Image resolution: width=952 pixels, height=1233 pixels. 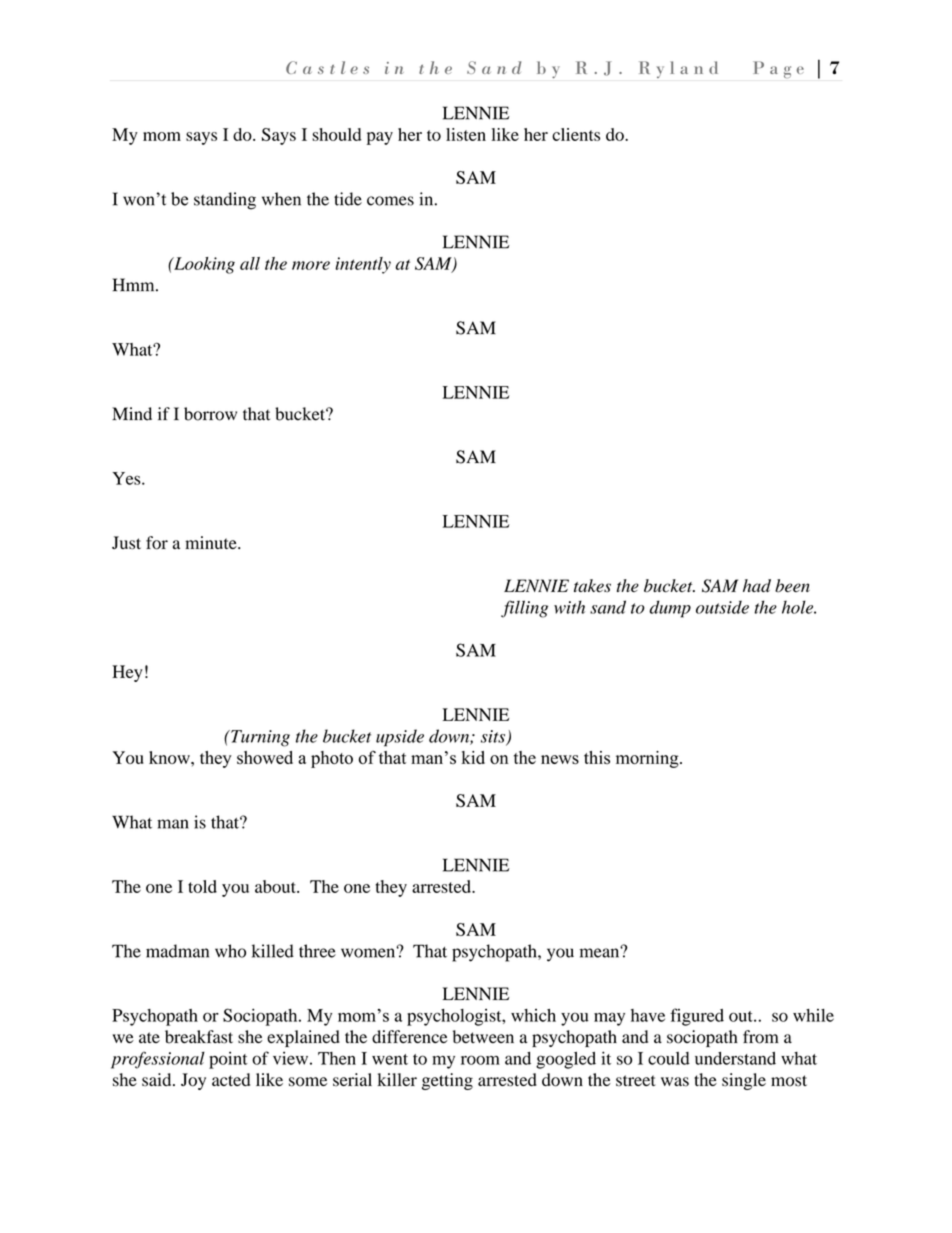 I want to click on filling, so click(x=524, y=609).
